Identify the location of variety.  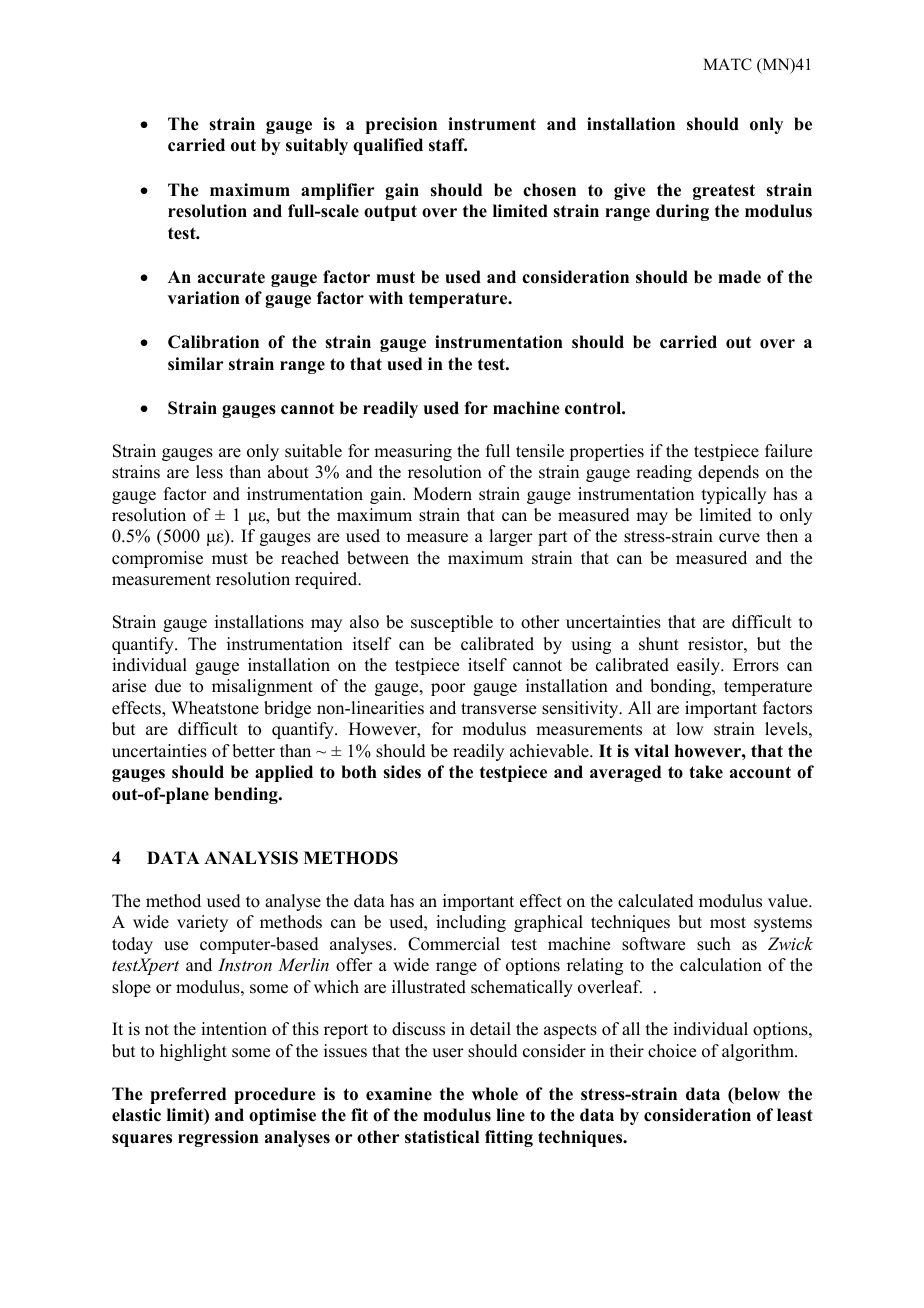
(202, 923).
